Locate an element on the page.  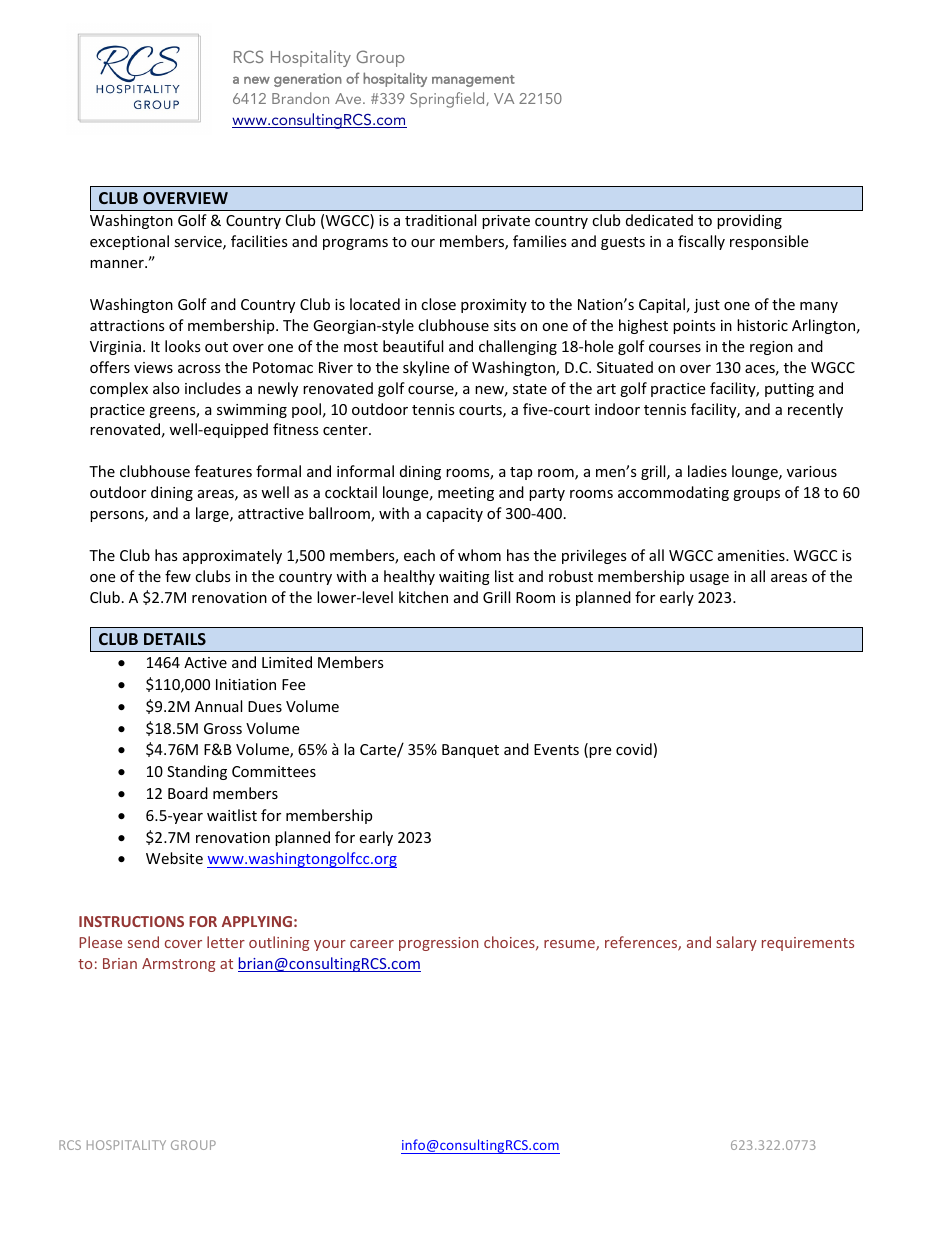
letter is located at coordinates (226, 942).
